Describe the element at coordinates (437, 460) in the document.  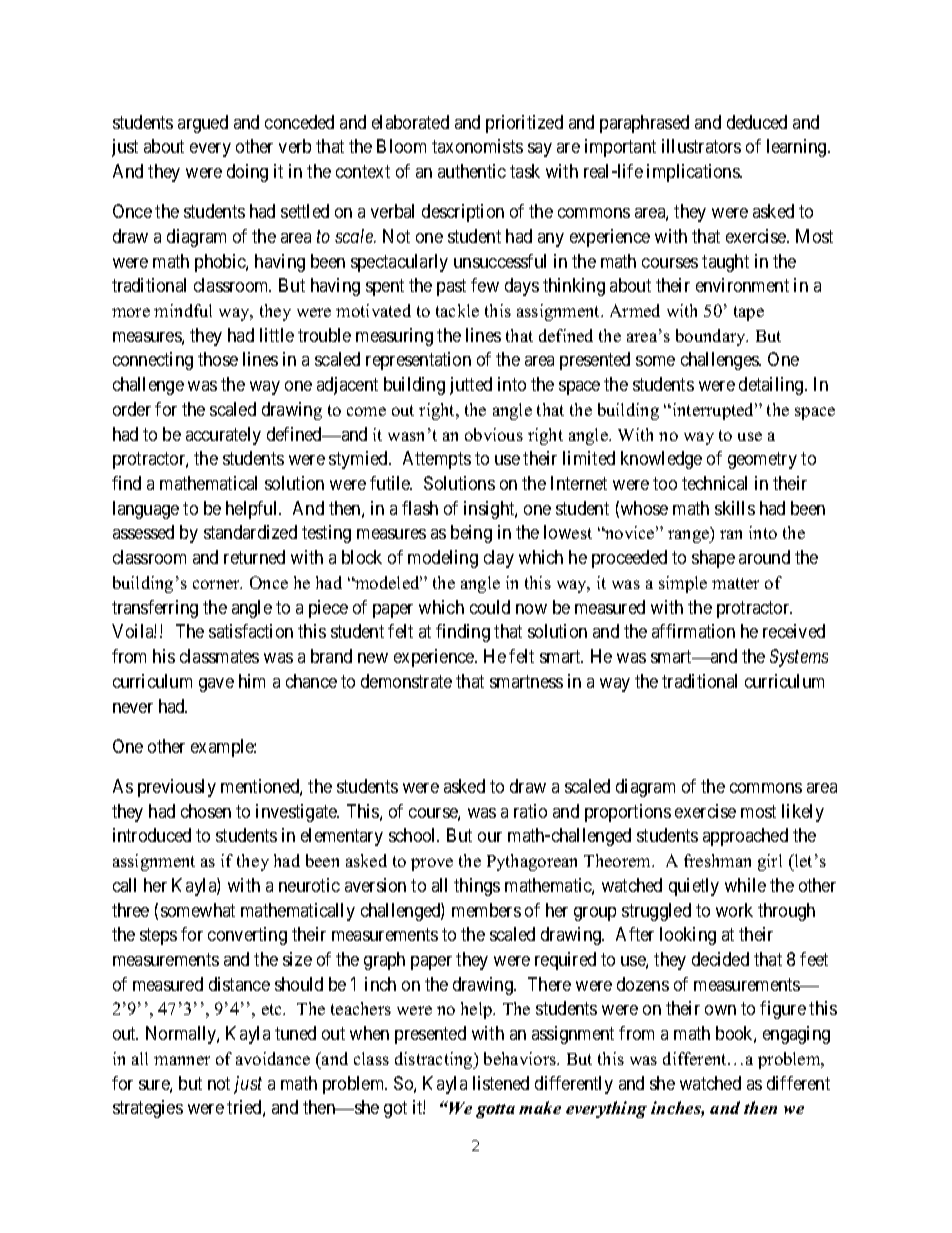
I see `Attempts` at that location.
